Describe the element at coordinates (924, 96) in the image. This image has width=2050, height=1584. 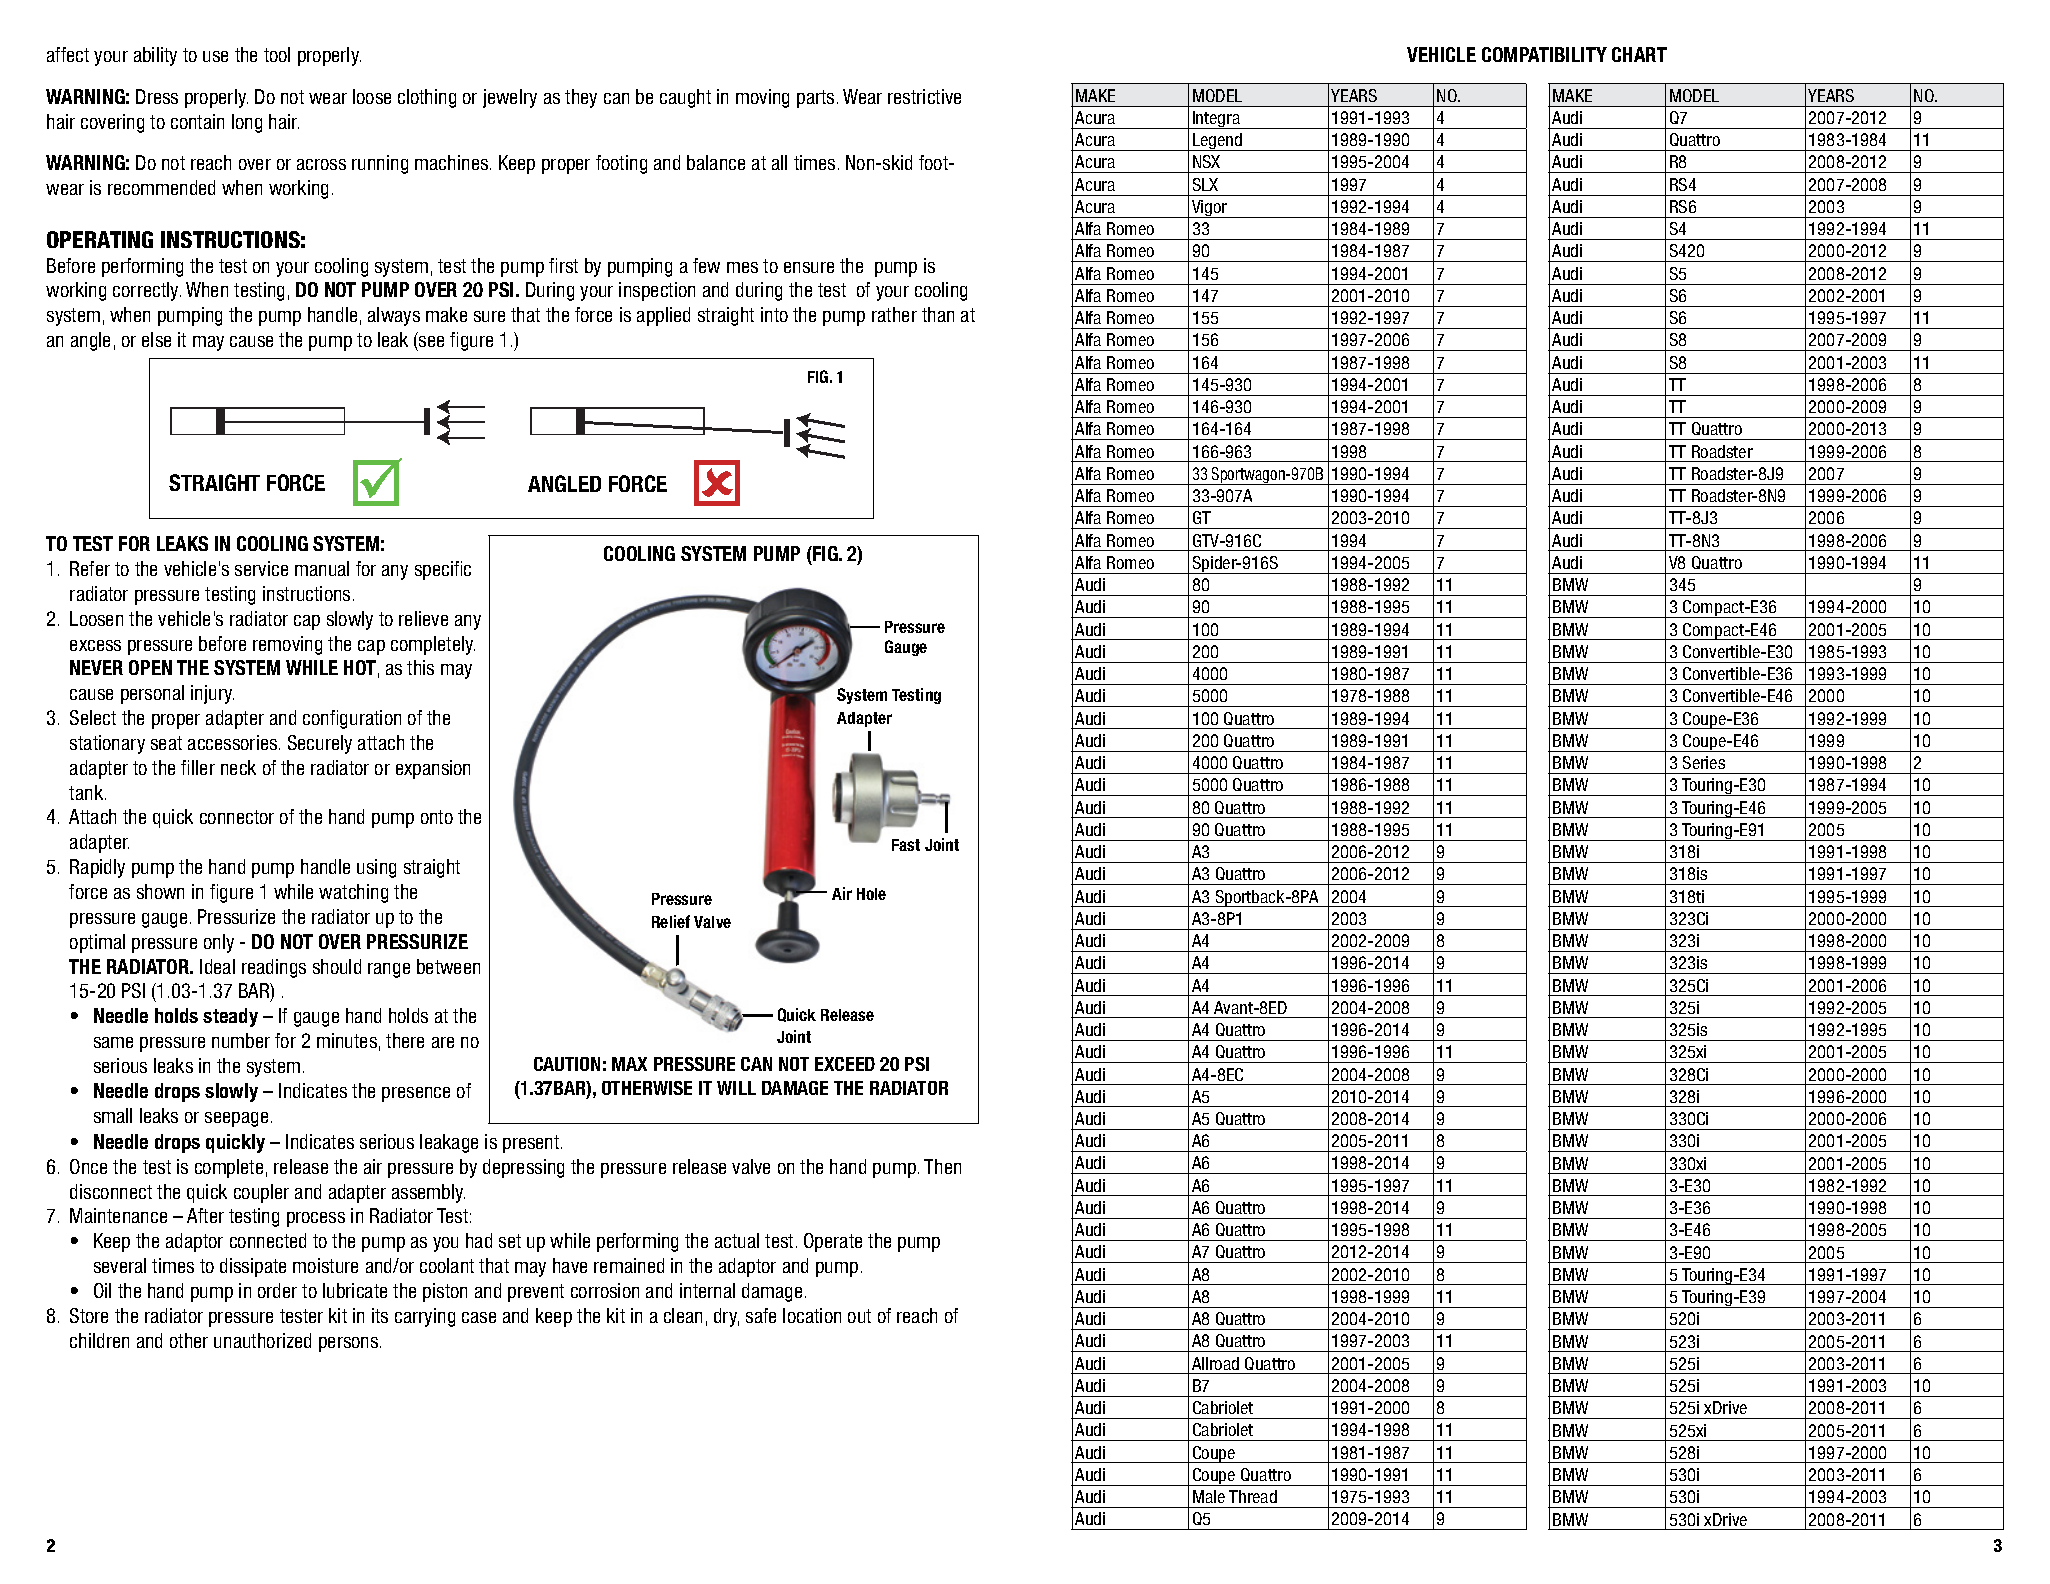
I see `restrictive` at that location.
